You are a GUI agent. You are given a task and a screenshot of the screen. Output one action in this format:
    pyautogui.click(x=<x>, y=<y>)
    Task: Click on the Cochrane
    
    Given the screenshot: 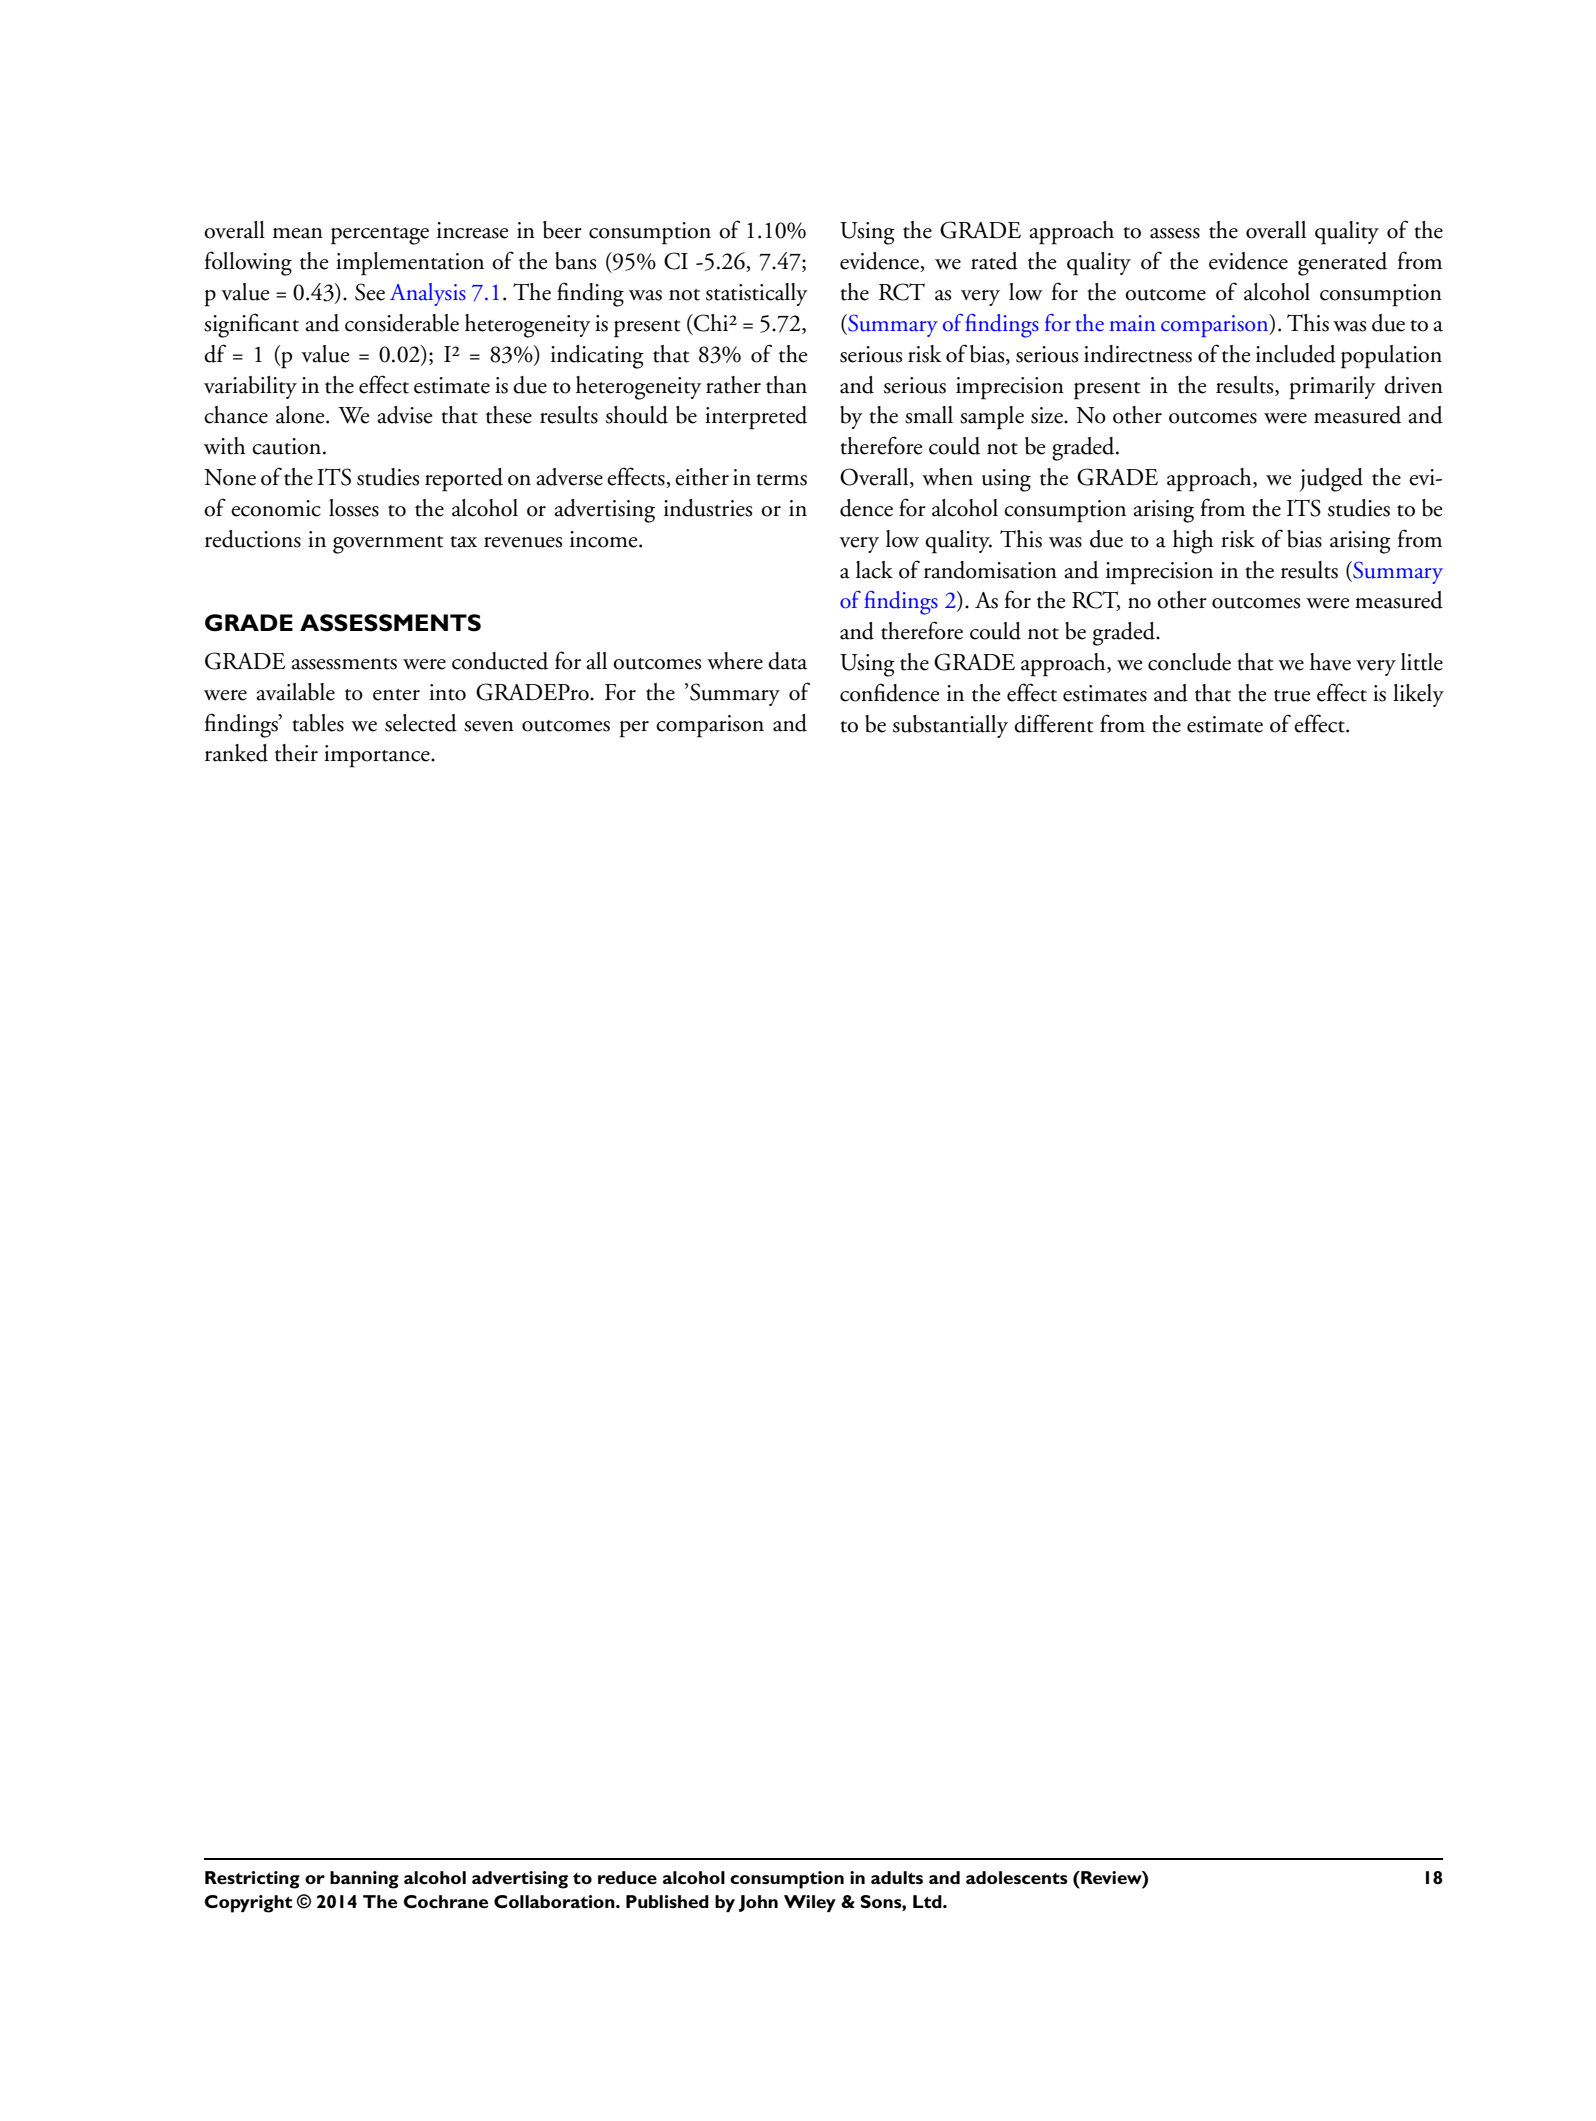 What is the action you would take?
    pyautogui.click(x=445, y=1901)
